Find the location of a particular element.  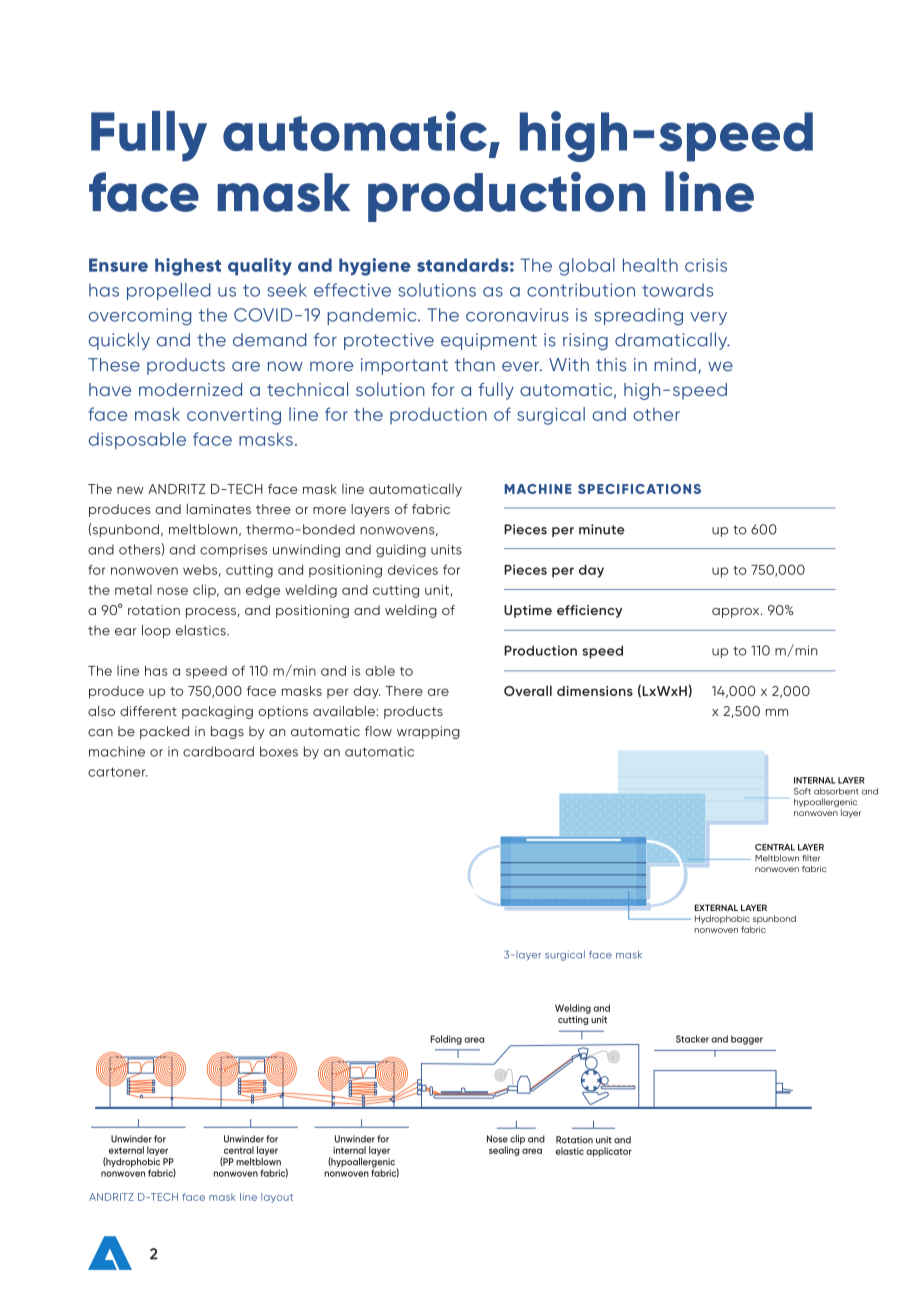

SPECIFICATIONS is located at coordinates (639, 489).
